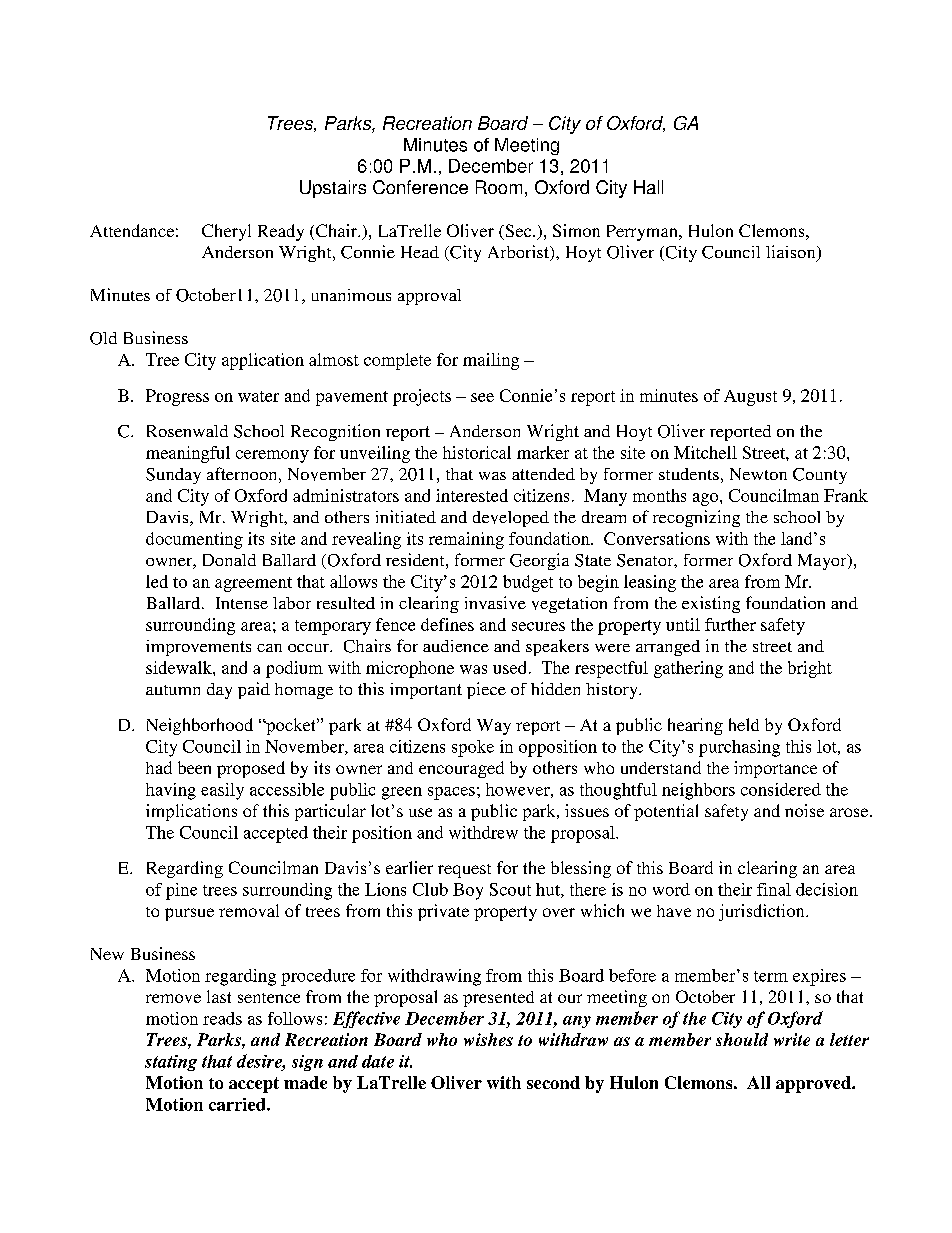  I want to click on see, so click(482, 397).
